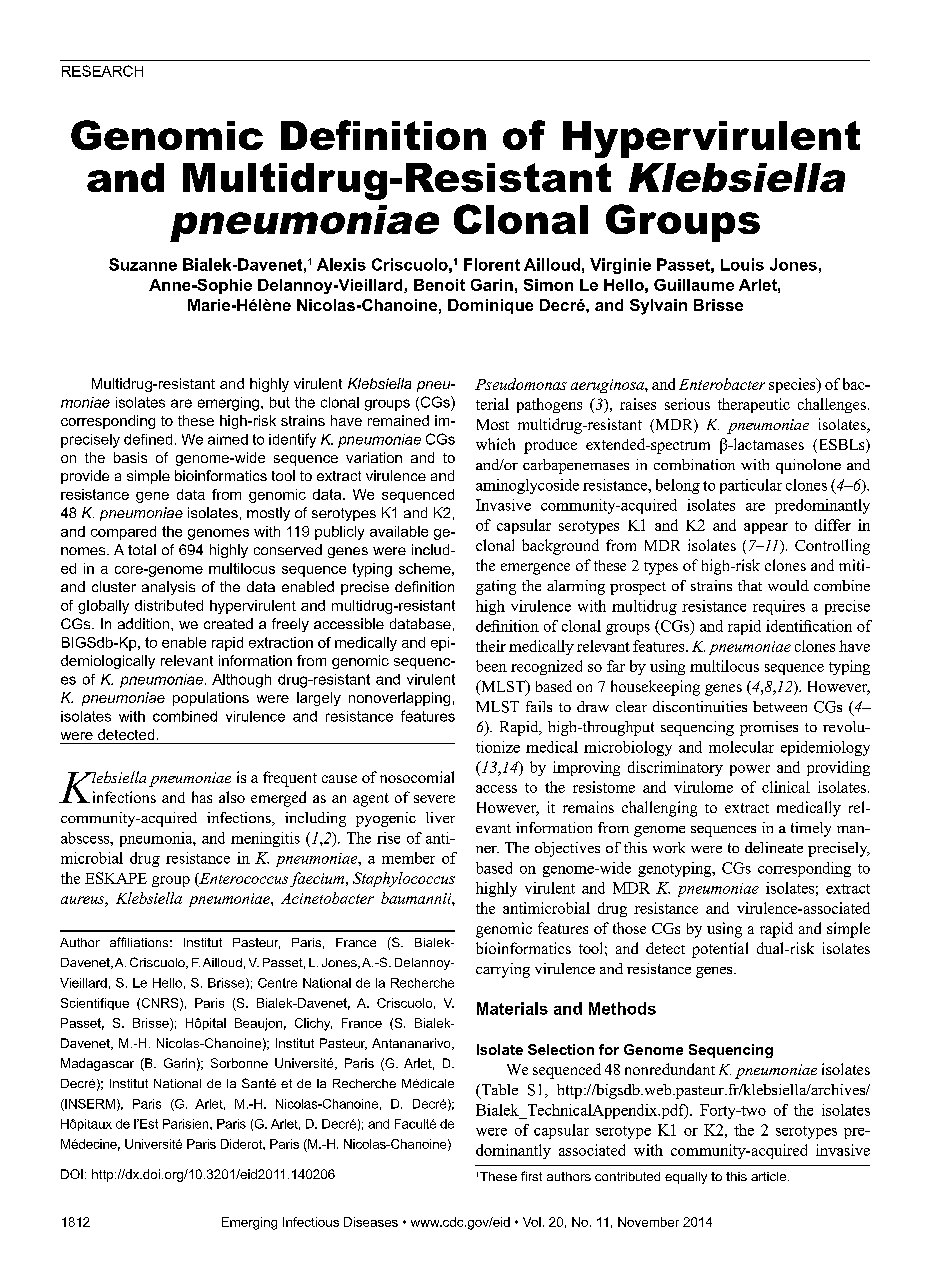 This screenshot has height=1270, width=952. What do you see at coordinates (492, 264) in the screenshot?
I see `Florent` at bounding box center [492, 264].
